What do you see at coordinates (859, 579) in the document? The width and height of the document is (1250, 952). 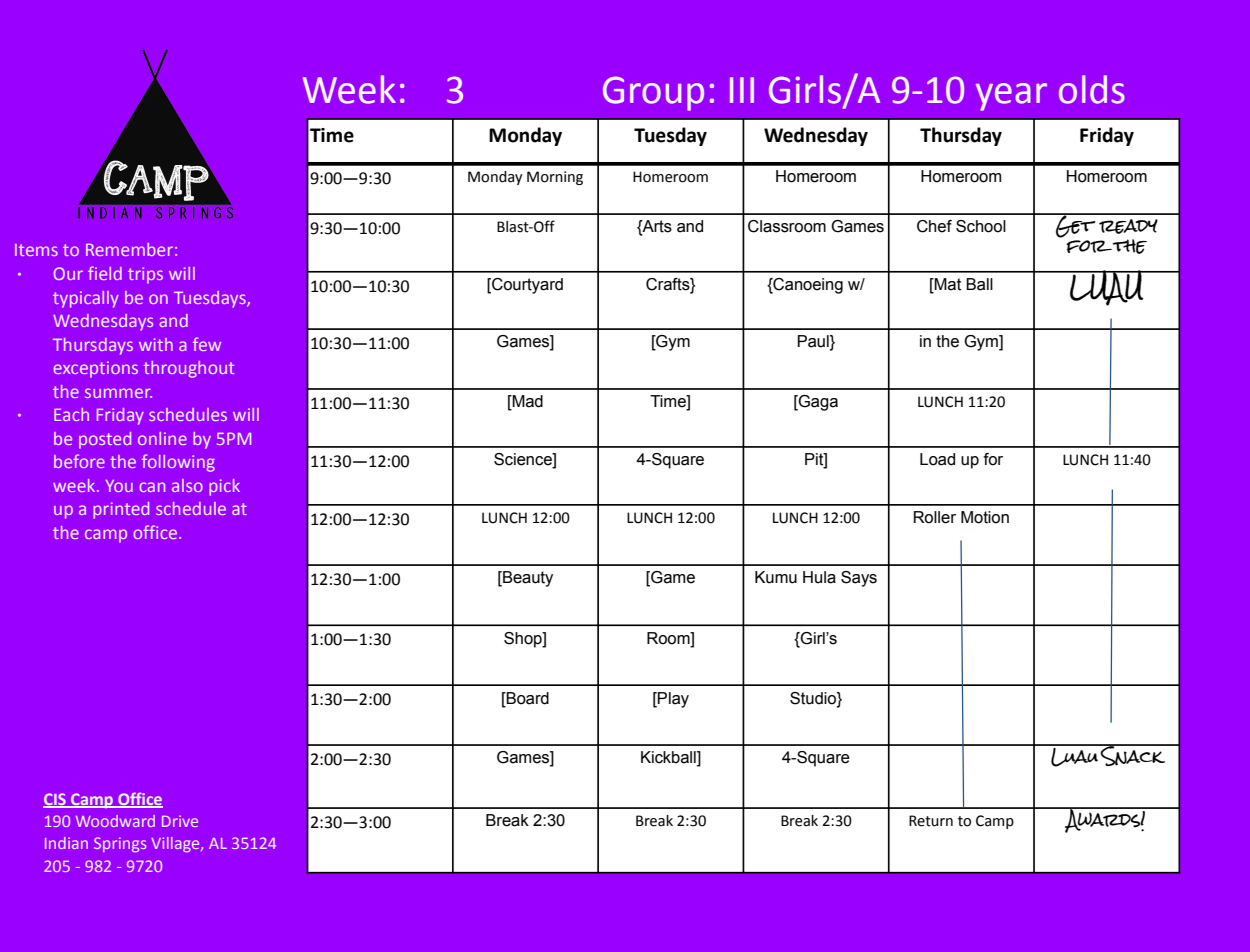 I see `Says` at bounding box center [859, 579].
